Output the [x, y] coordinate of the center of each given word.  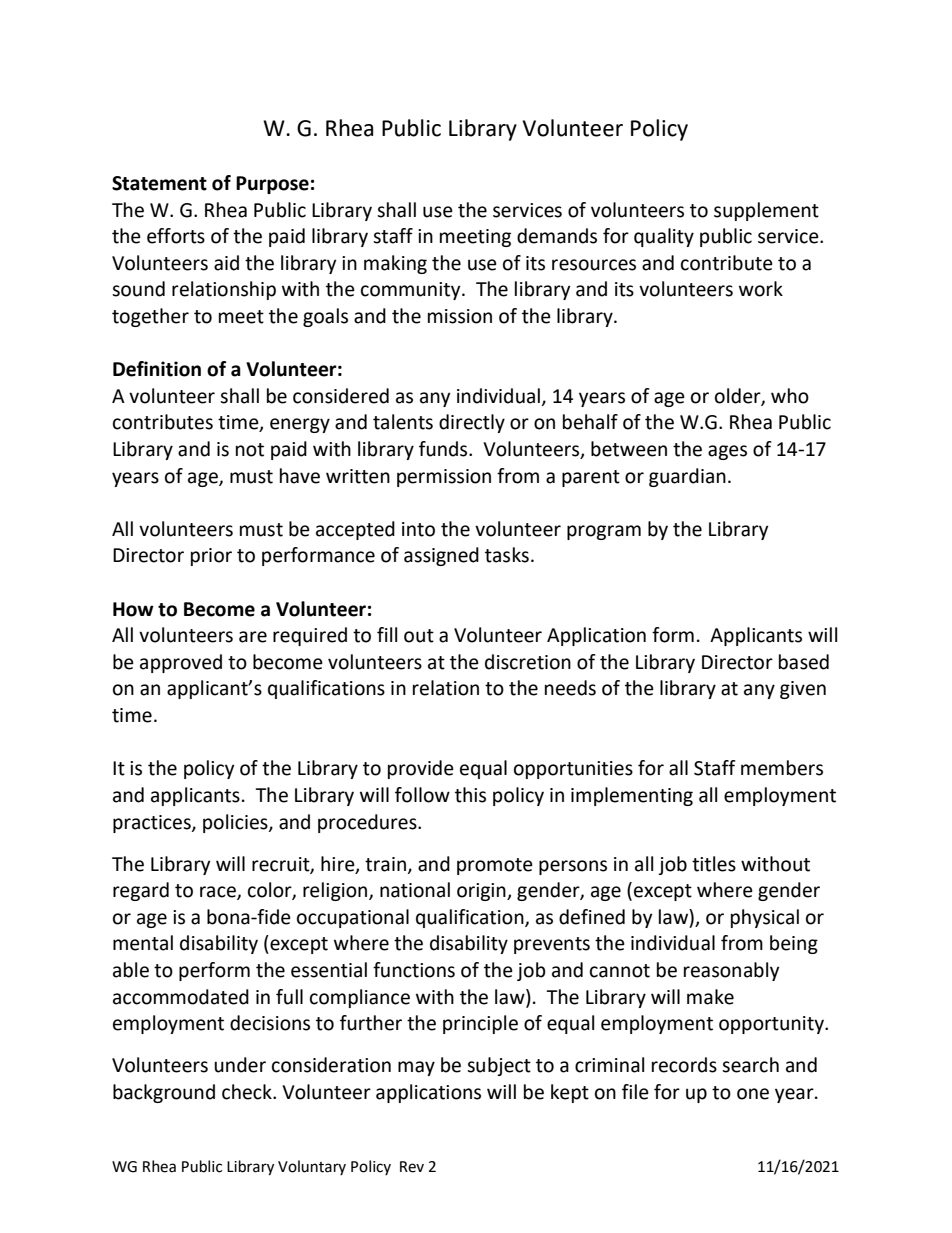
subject [499, 1066]
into [418, 529]
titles [714, 864]
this [470, 795]
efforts [176, 236]
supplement [766, 211]
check [248, 1092]
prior [211, 557]
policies [236, 823]
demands [557, 236]
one [753, 1094]
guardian [687, 477]
